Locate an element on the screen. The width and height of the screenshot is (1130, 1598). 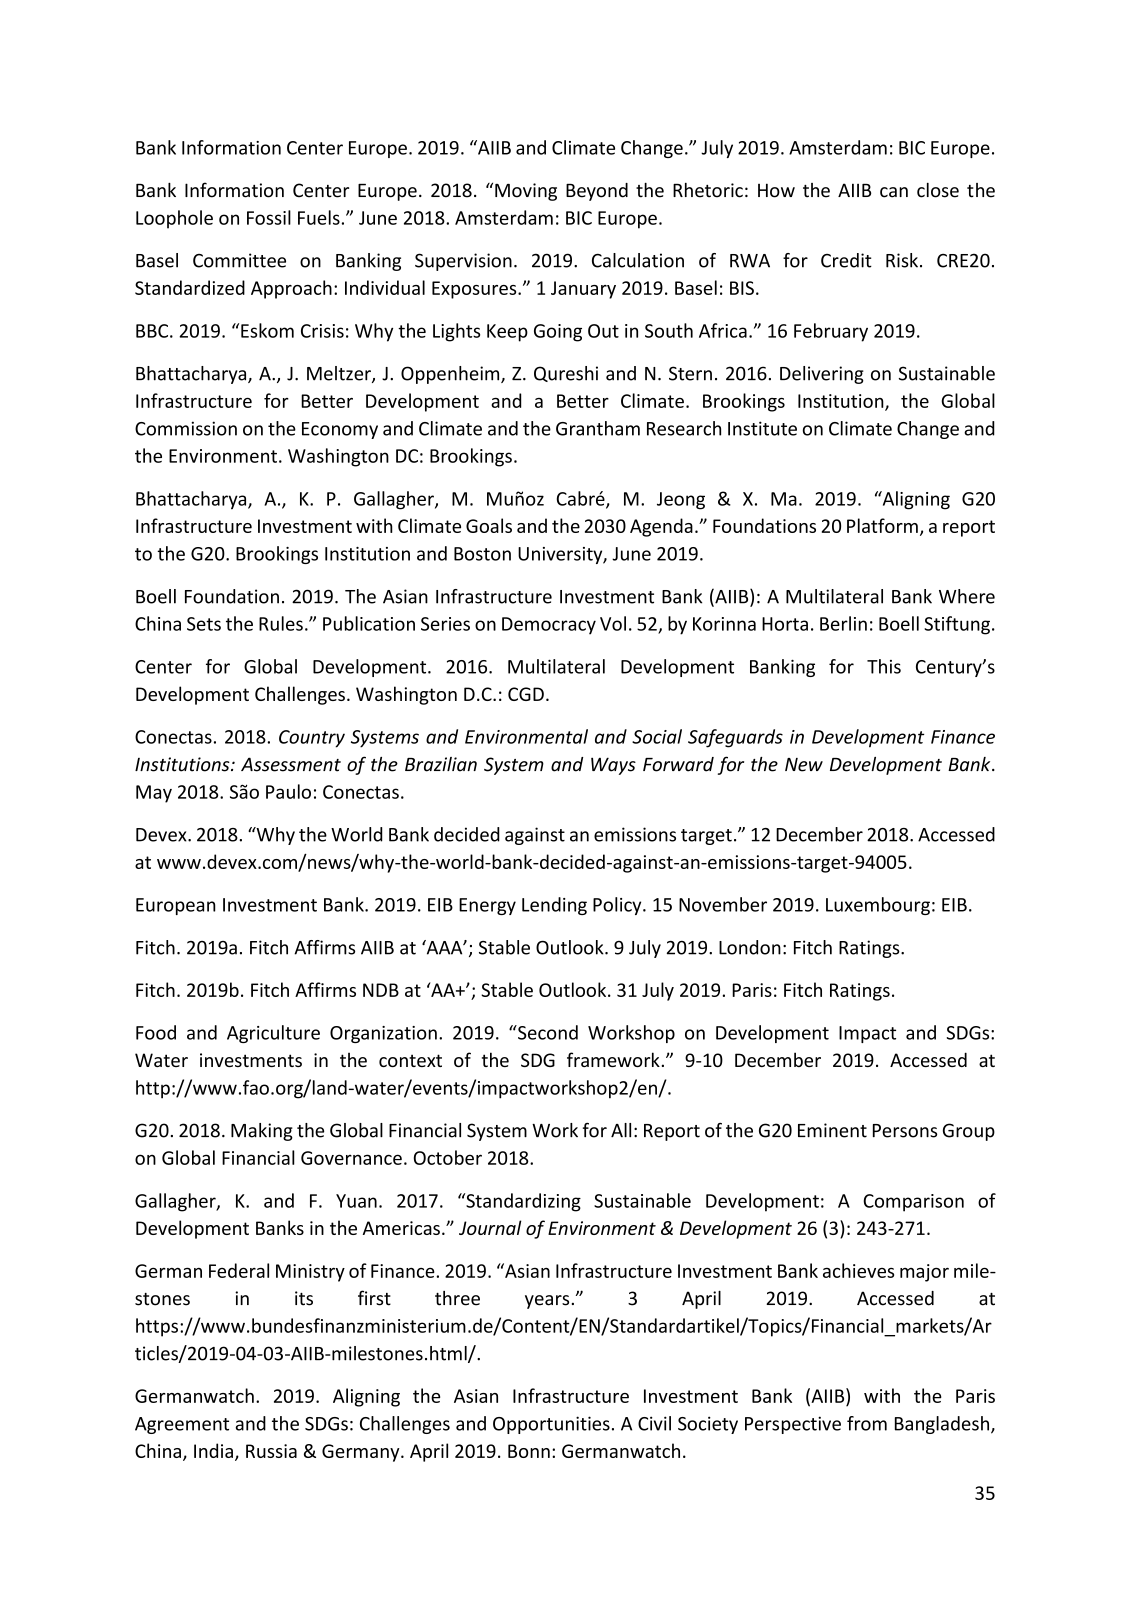
Credit is located at coordinates (846, 260).
